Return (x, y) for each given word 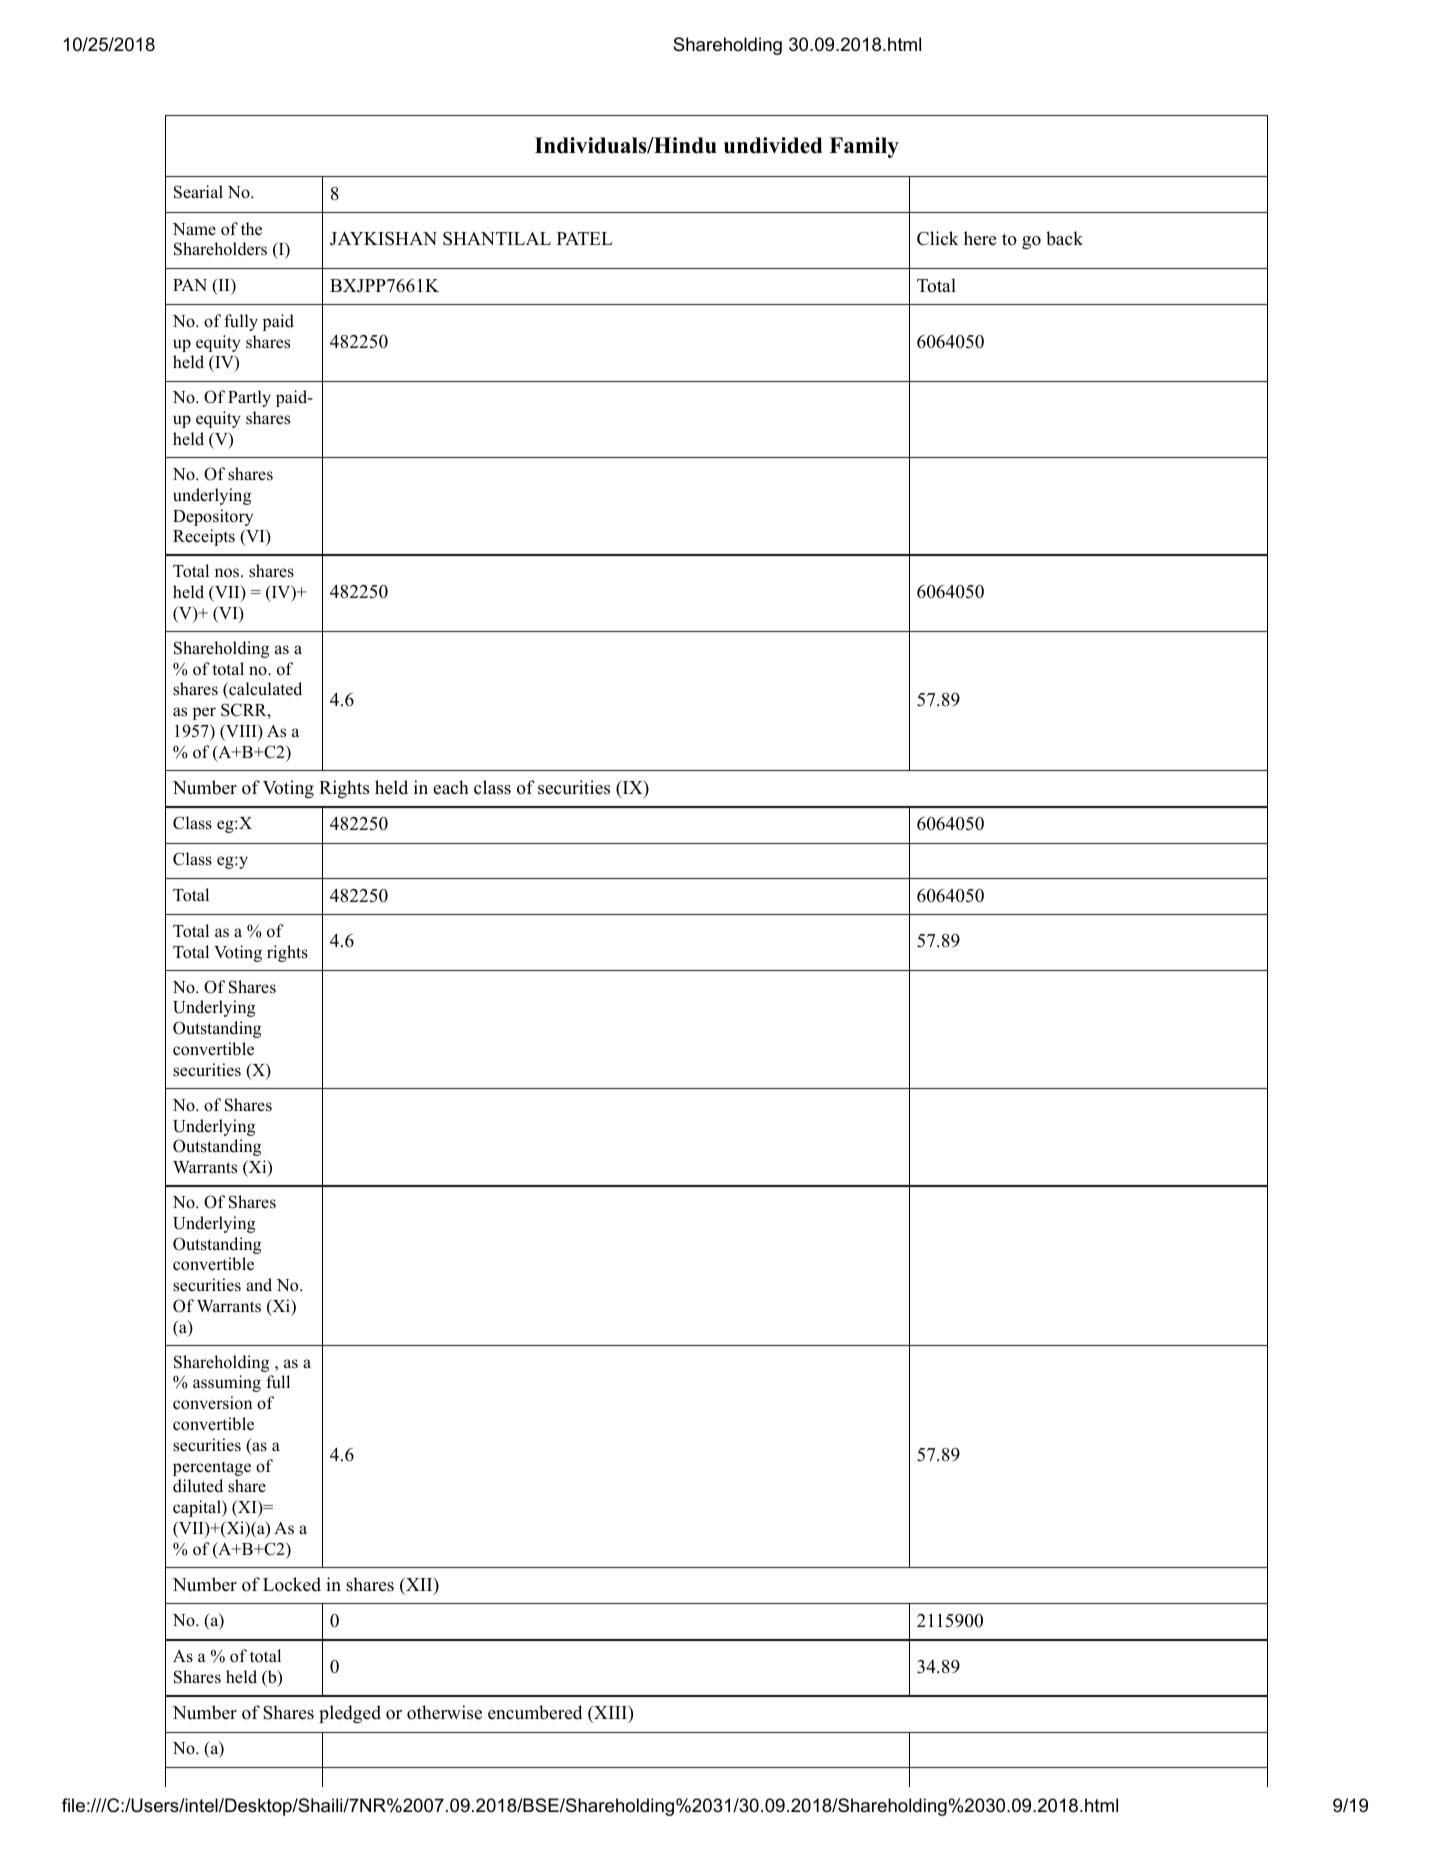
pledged (350, 1714)
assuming (227, 1383)
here (980, 238)
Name (194, 229)
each (451, 787)
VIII (241, 732)
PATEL (585, 238)
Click (938, 238)
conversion (212, 1403)
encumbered (535, 1712)
